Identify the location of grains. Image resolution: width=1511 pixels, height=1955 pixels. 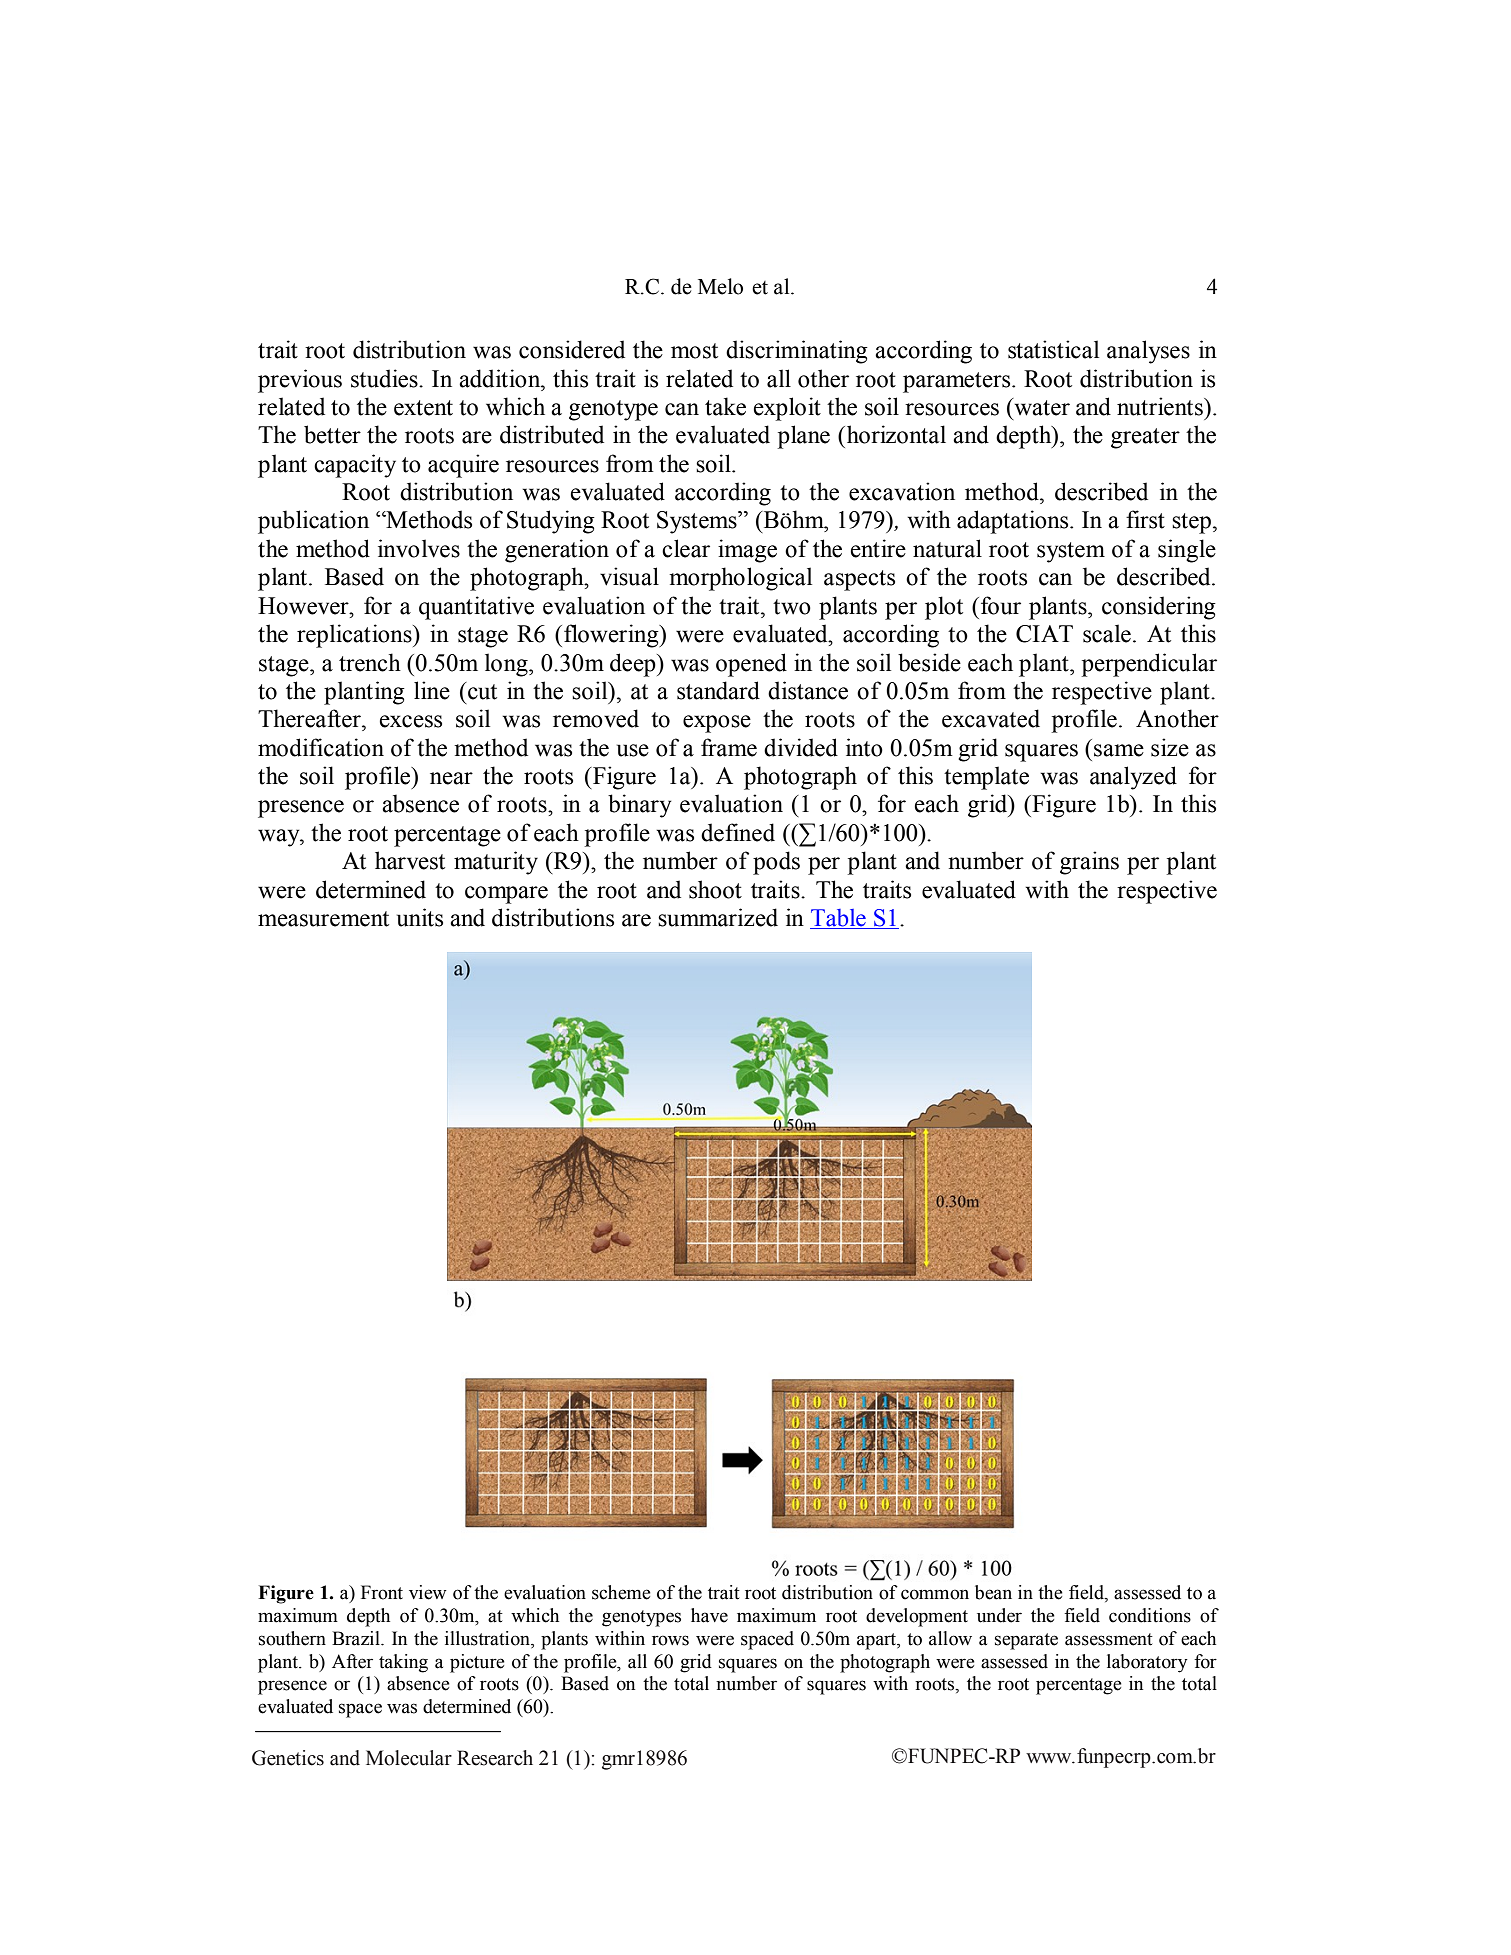
(1089, 863).
